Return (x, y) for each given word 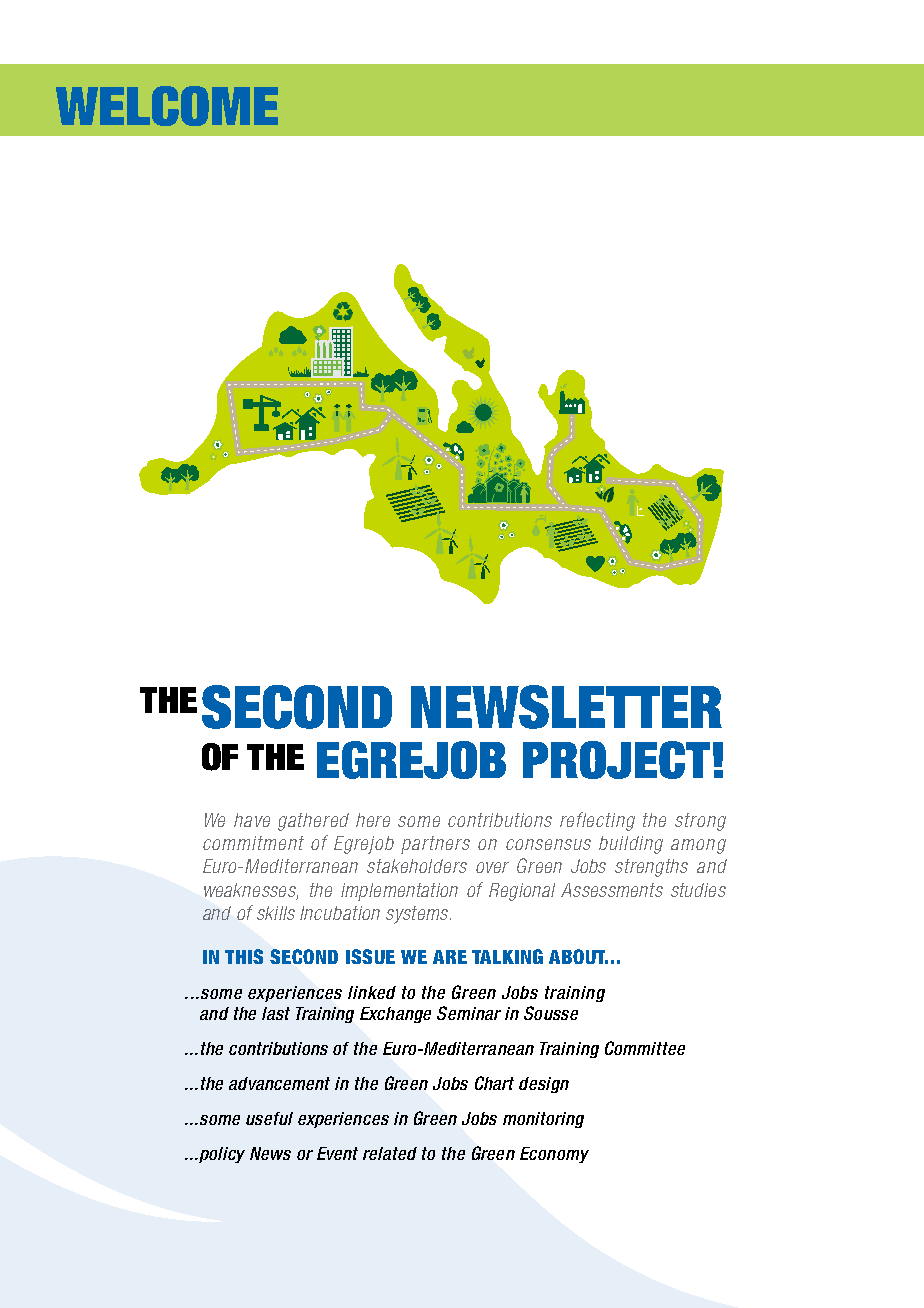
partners (435, 845)
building (631, 845)
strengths (651, 868)
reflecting (597, 821)
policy (221, 1155)
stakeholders (417, 866)
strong (700, 822)
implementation (399, 892)
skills (276, 913)
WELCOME (167, 106)
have (252, 820)
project (616, 760)
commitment (253, 843)
